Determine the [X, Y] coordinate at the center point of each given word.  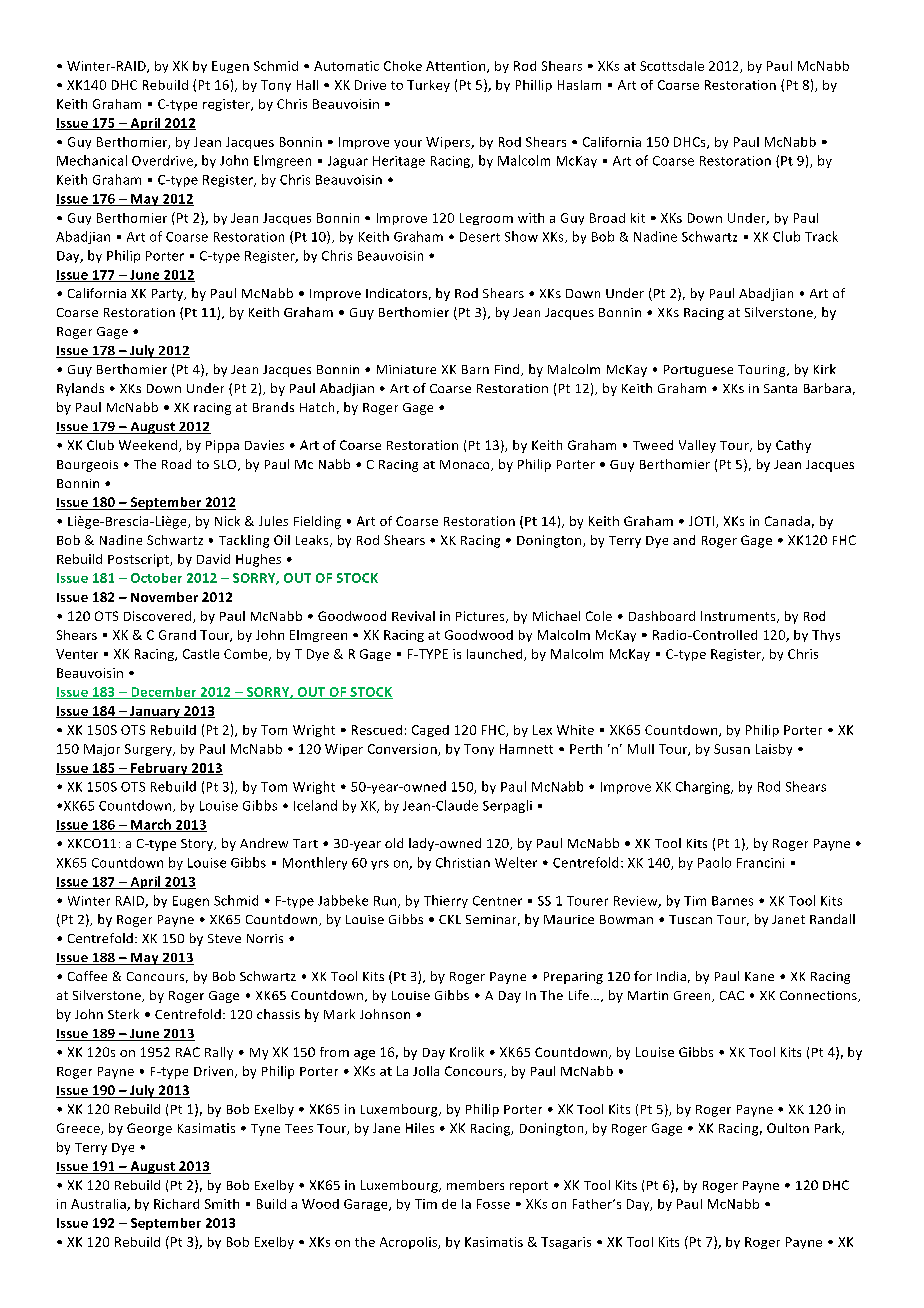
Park [829, 1129]
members [475, 1185]
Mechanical [92, 160]
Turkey [428, 86]
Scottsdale [672, 66]
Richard [176, 1204]
